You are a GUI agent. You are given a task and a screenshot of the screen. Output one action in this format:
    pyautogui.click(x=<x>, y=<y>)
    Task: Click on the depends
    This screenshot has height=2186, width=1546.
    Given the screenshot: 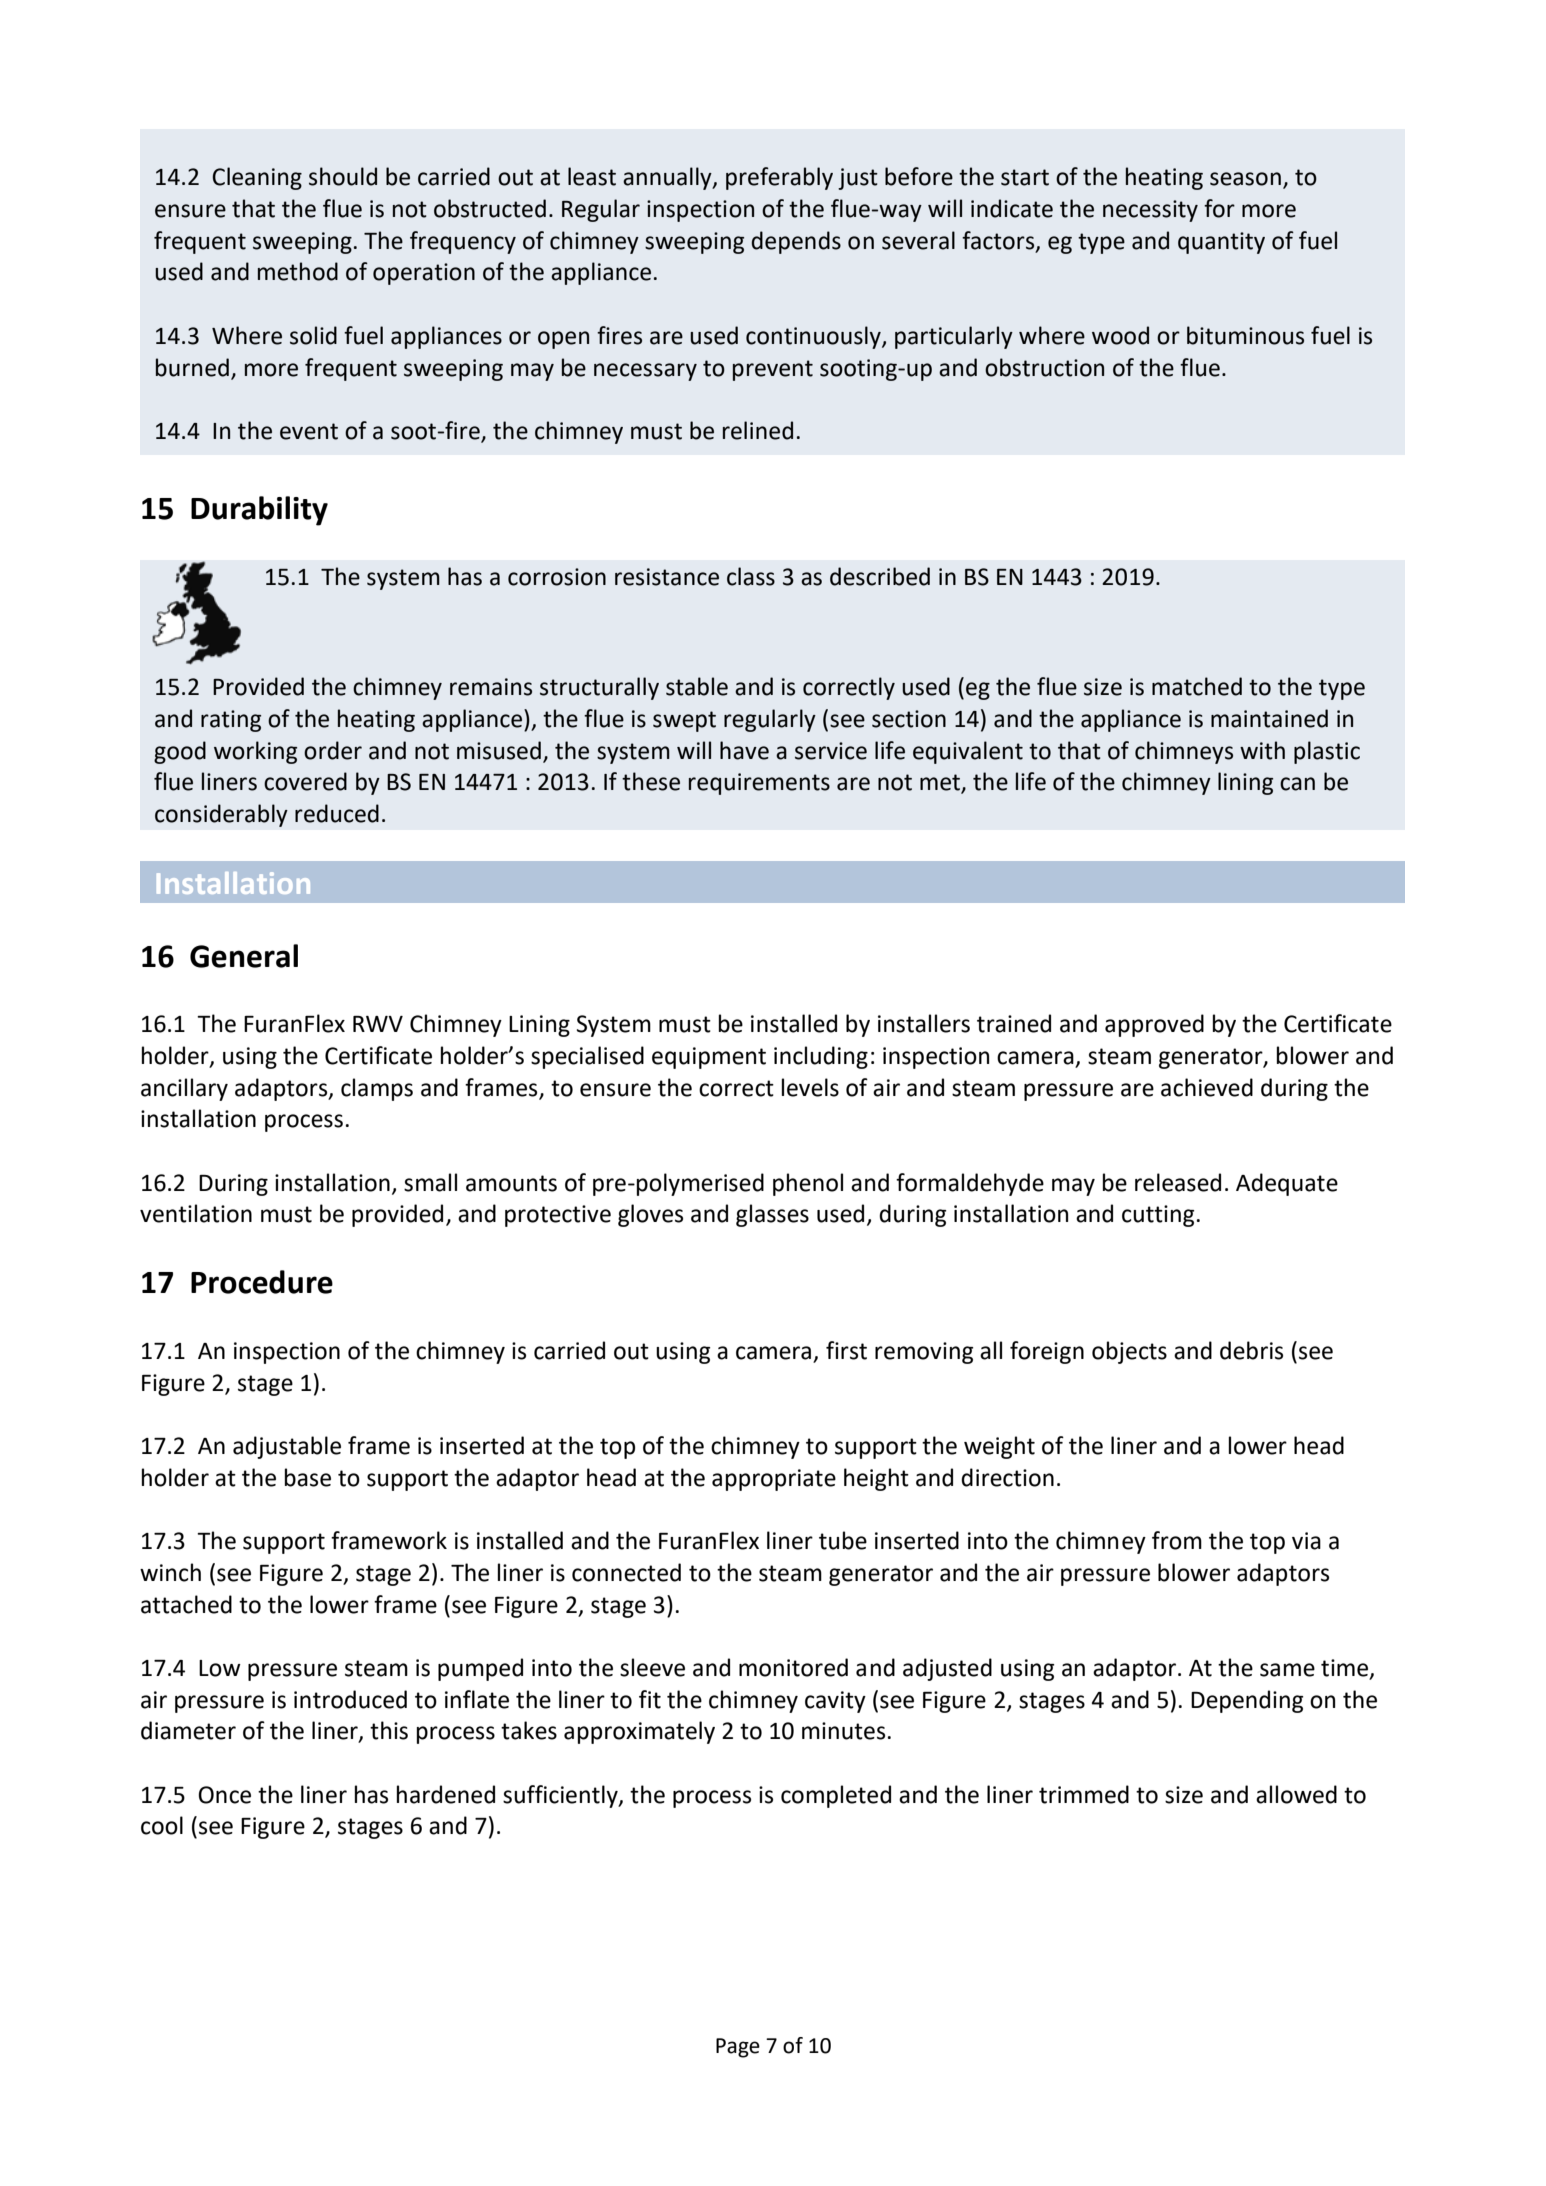 What is the action you would take?
    pyautogui.click(x=796, y=242)
